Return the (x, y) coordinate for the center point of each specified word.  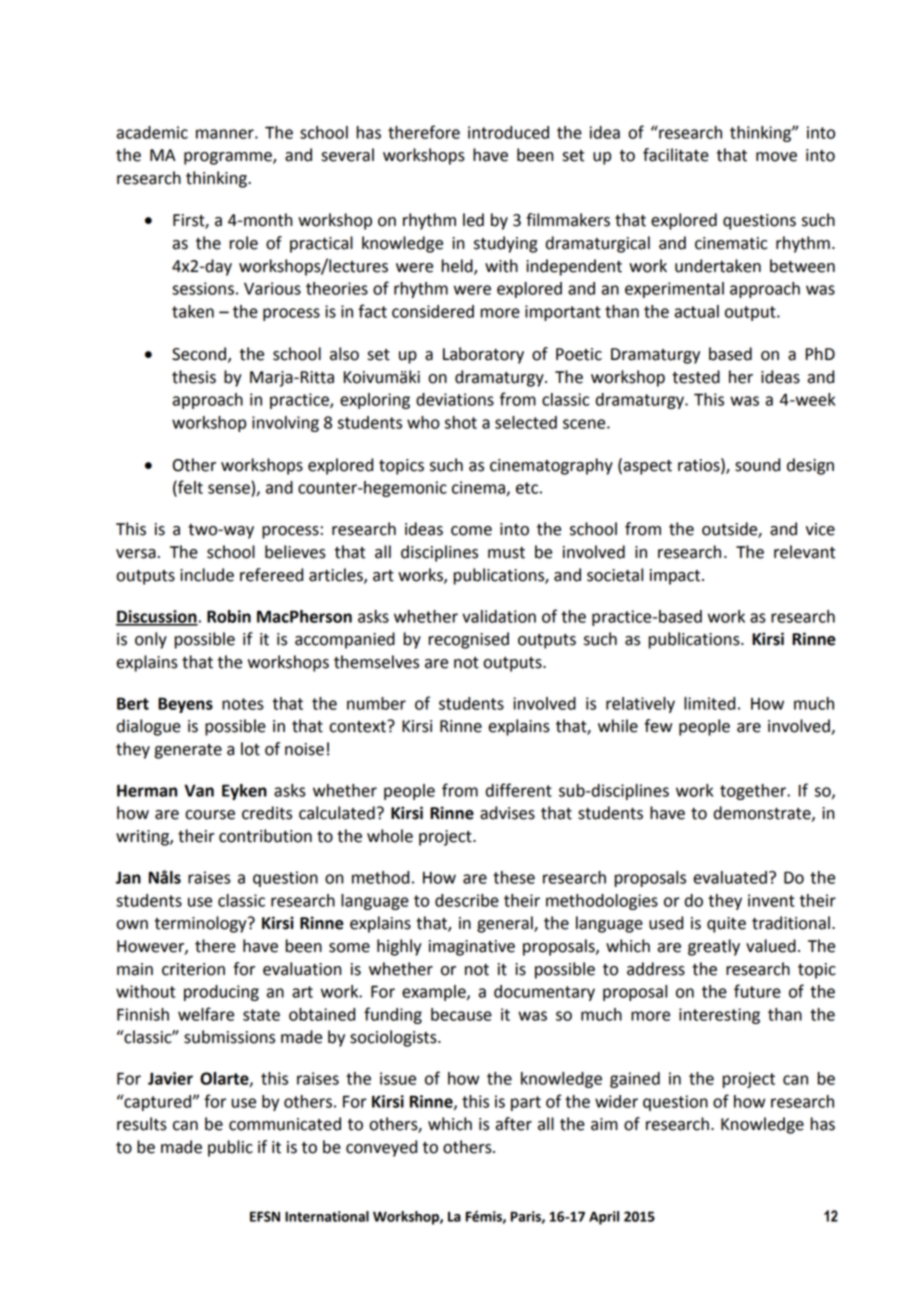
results (142, 1124)
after (513, 1124)
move (776, 157)
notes (243, 704)
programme (229, 158)
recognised (468, 640)
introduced (508, 132)
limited (709, 703)
